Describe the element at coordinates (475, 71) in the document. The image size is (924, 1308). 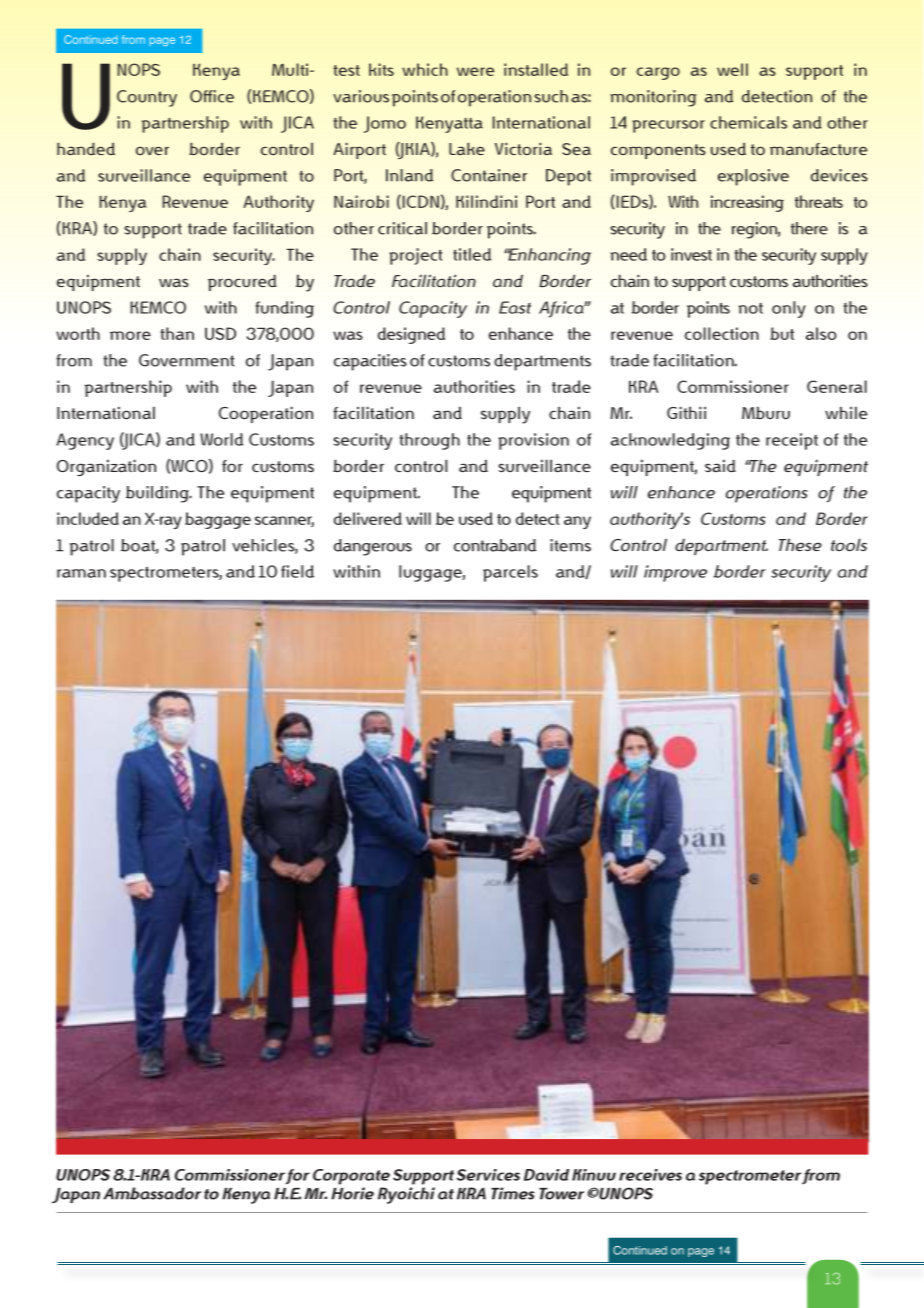
I see `were` at that location.
